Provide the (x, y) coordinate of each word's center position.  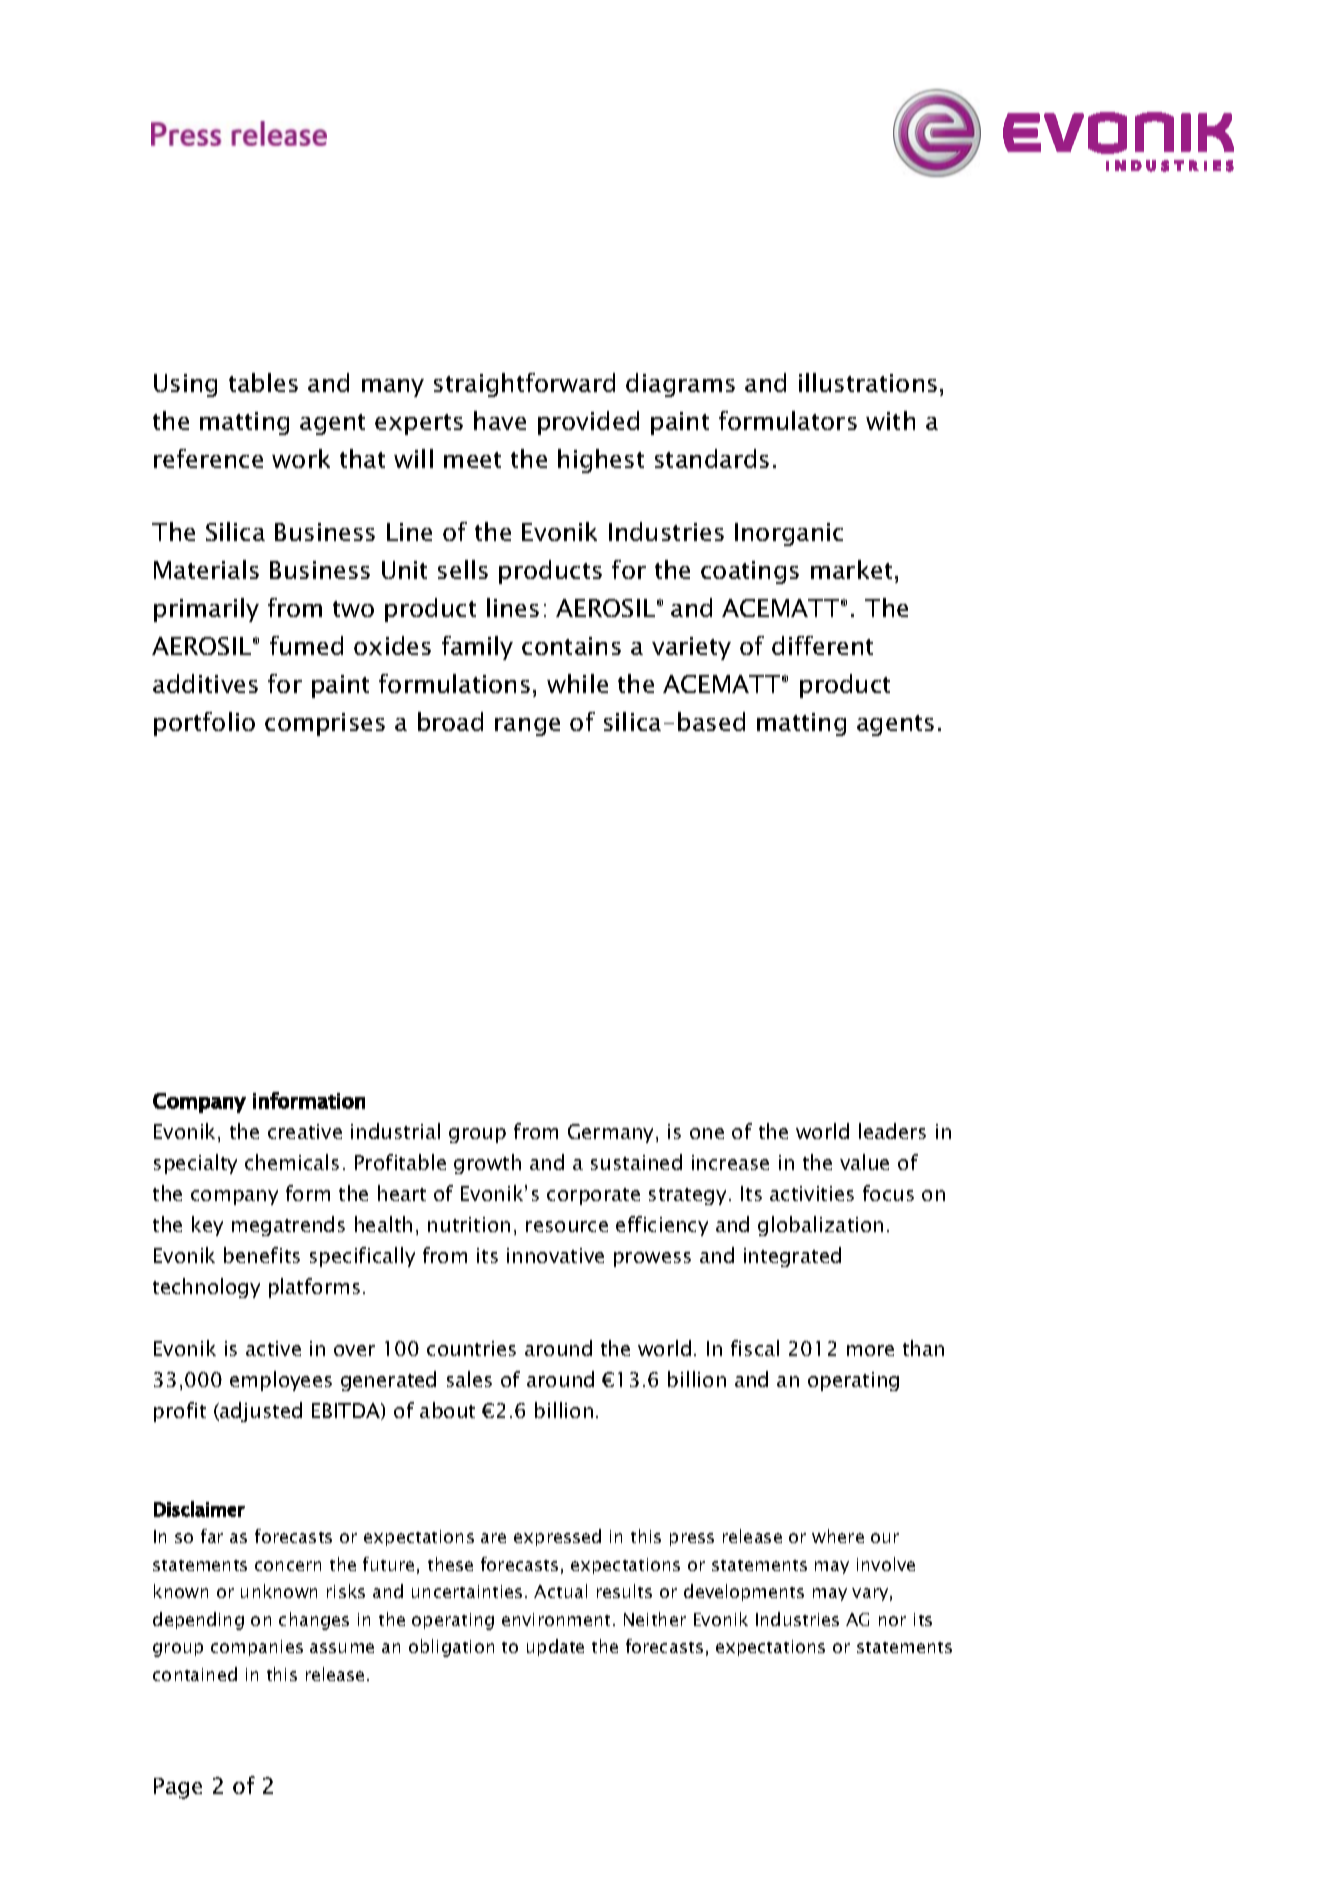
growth (487, 1164)
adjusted (260, 1412)
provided (588, 423)
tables (263, 382)
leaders (892, 1131)
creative (305, 1131)
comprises (325, 724)
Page (178, 1788)
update (555, 1647)
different (822, 645)
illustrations (868, 382)
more (870, 1350)
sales (469, 1379)
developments (744, 1592)
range (527, 727)
